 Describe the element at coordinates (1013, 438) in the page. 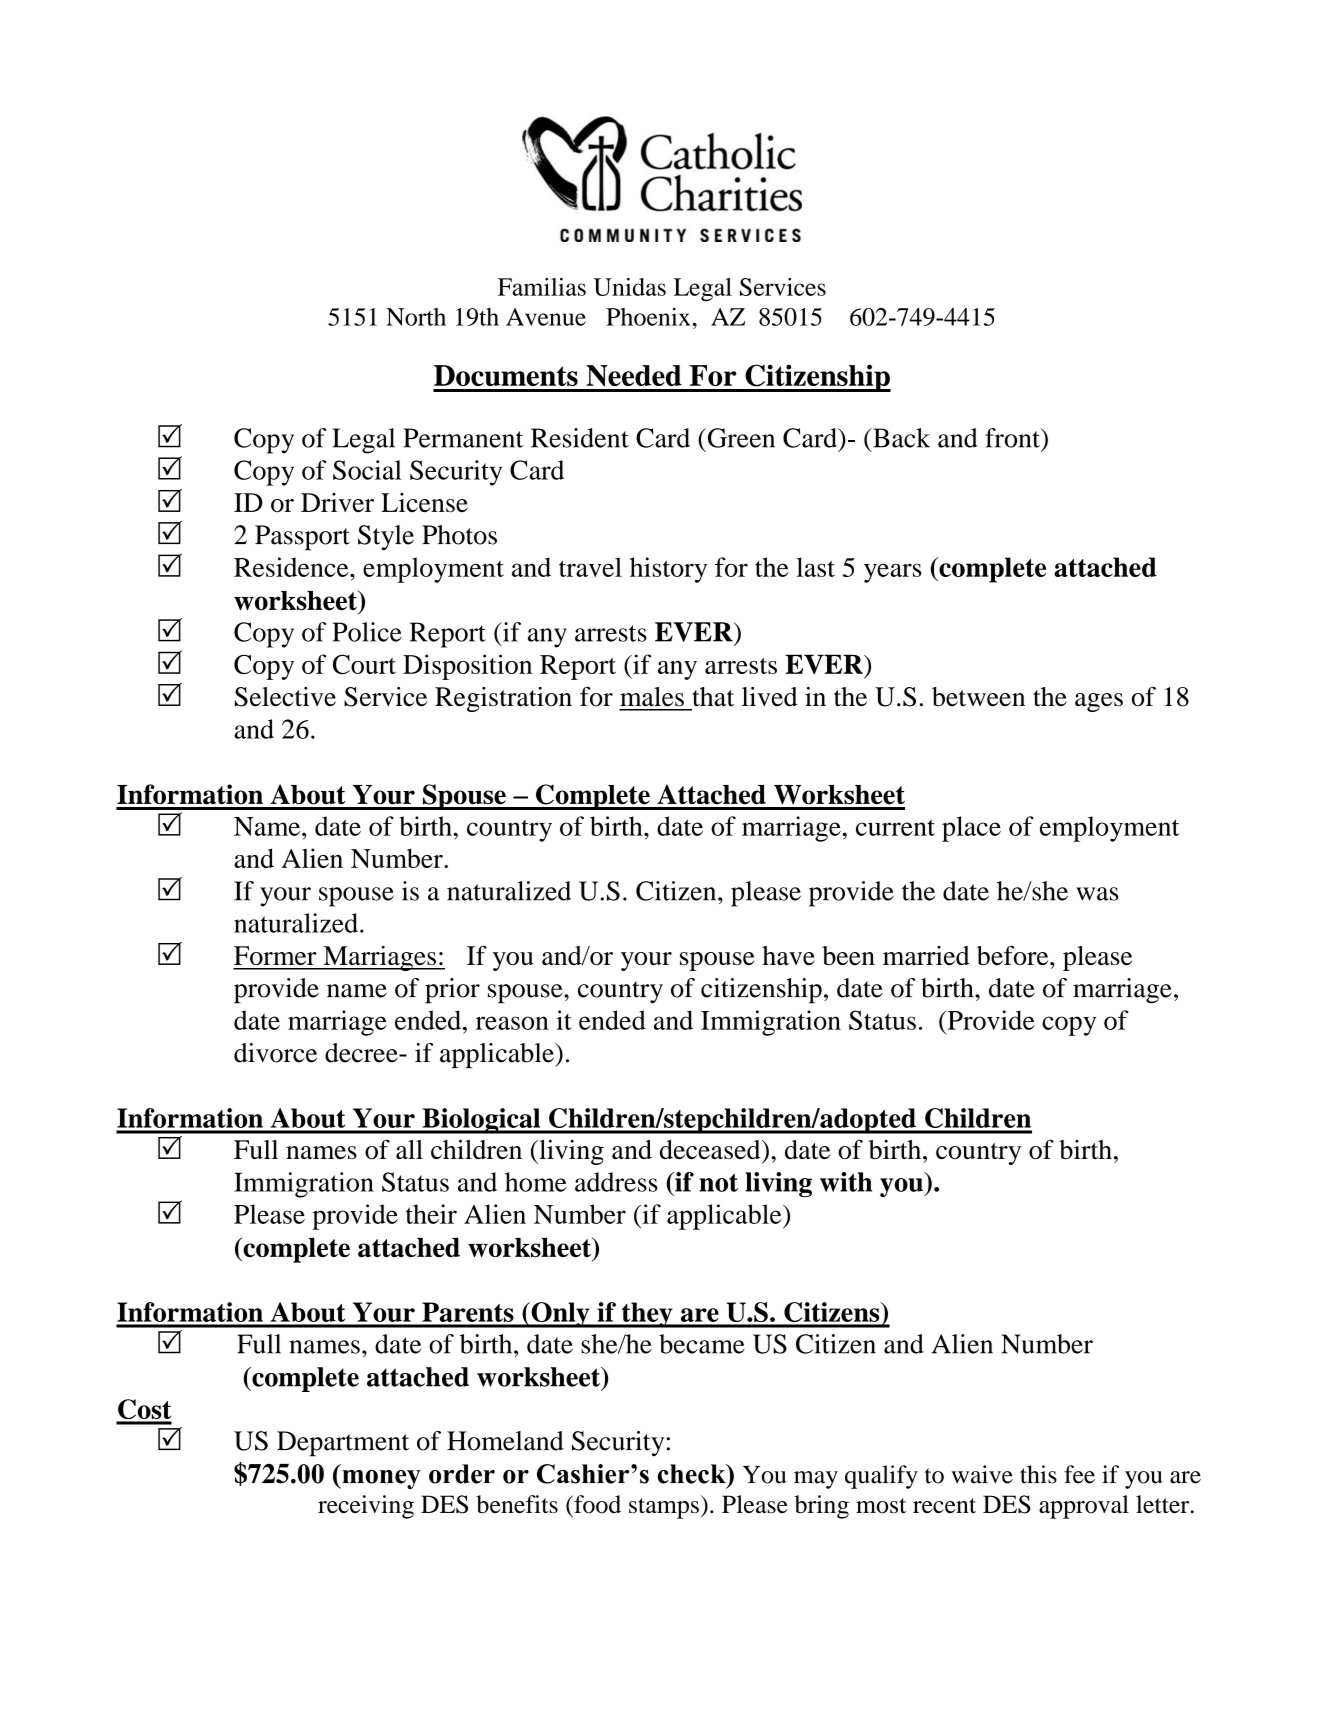

I see `front` at that location.
